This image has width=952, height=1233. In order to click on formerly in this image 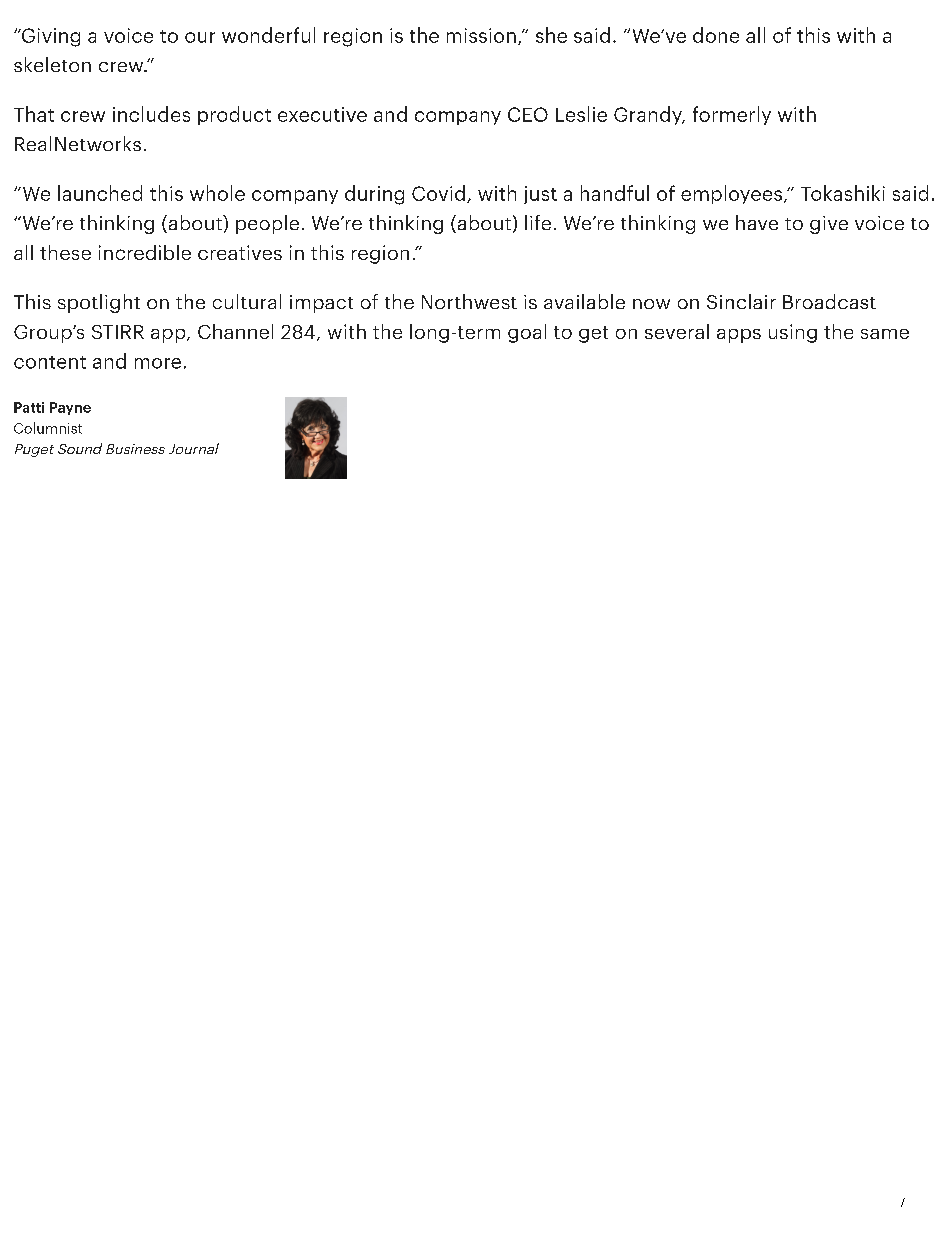, I will do `click(732, 115)`.
